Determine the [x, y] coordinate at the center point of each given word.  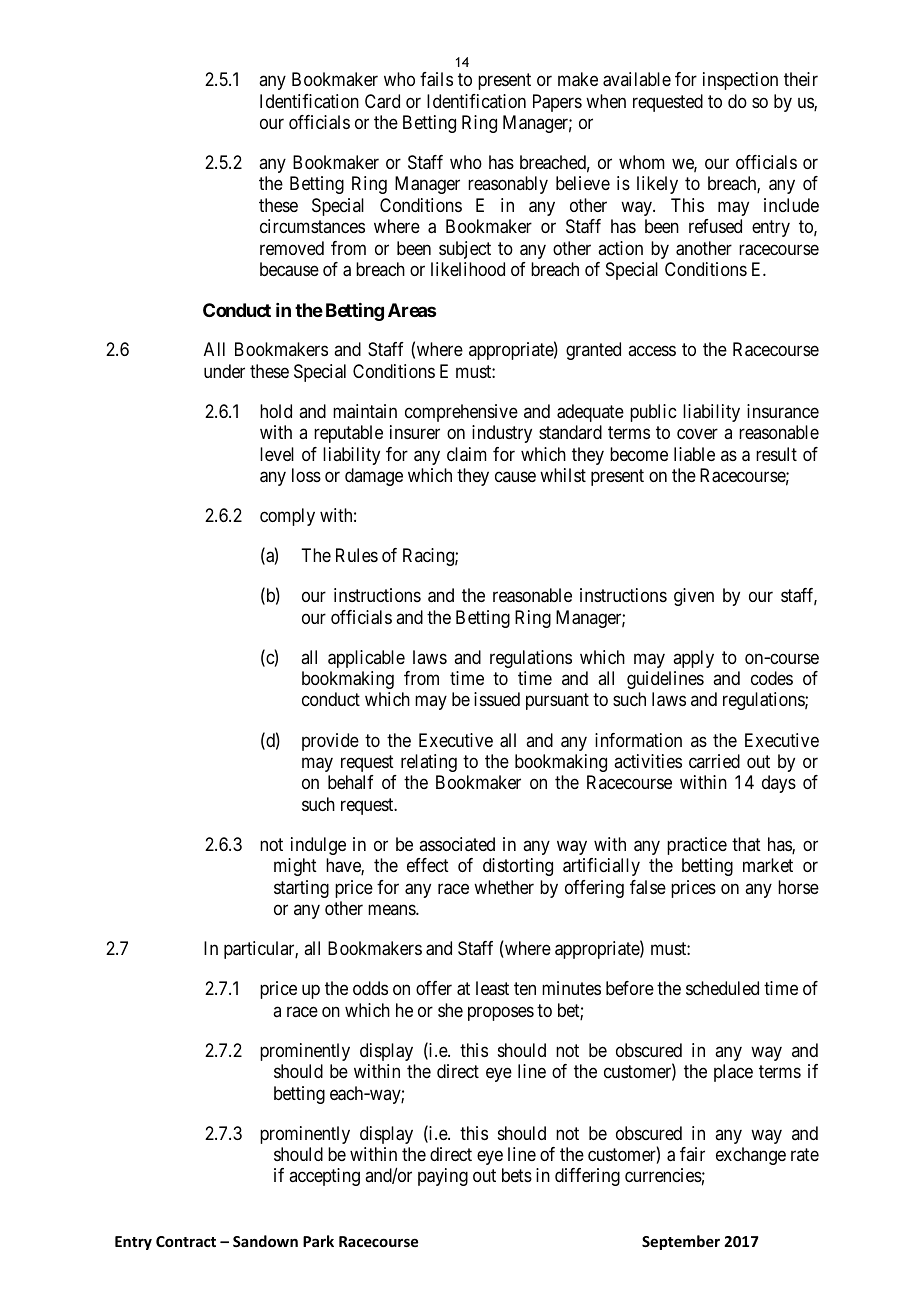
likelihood [468, 269]
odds [370, 988]
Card [382, 101]
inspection [740, 81]
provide [330, 742]
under [224, 371]
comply [287, 517]
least [492, 988]
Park [318, 1241]
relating [429, 763]
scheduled [722, 988]
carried [714, 761]
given [694, 597]
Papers [557, 103]
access [652, 351]
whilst [563, 475]
